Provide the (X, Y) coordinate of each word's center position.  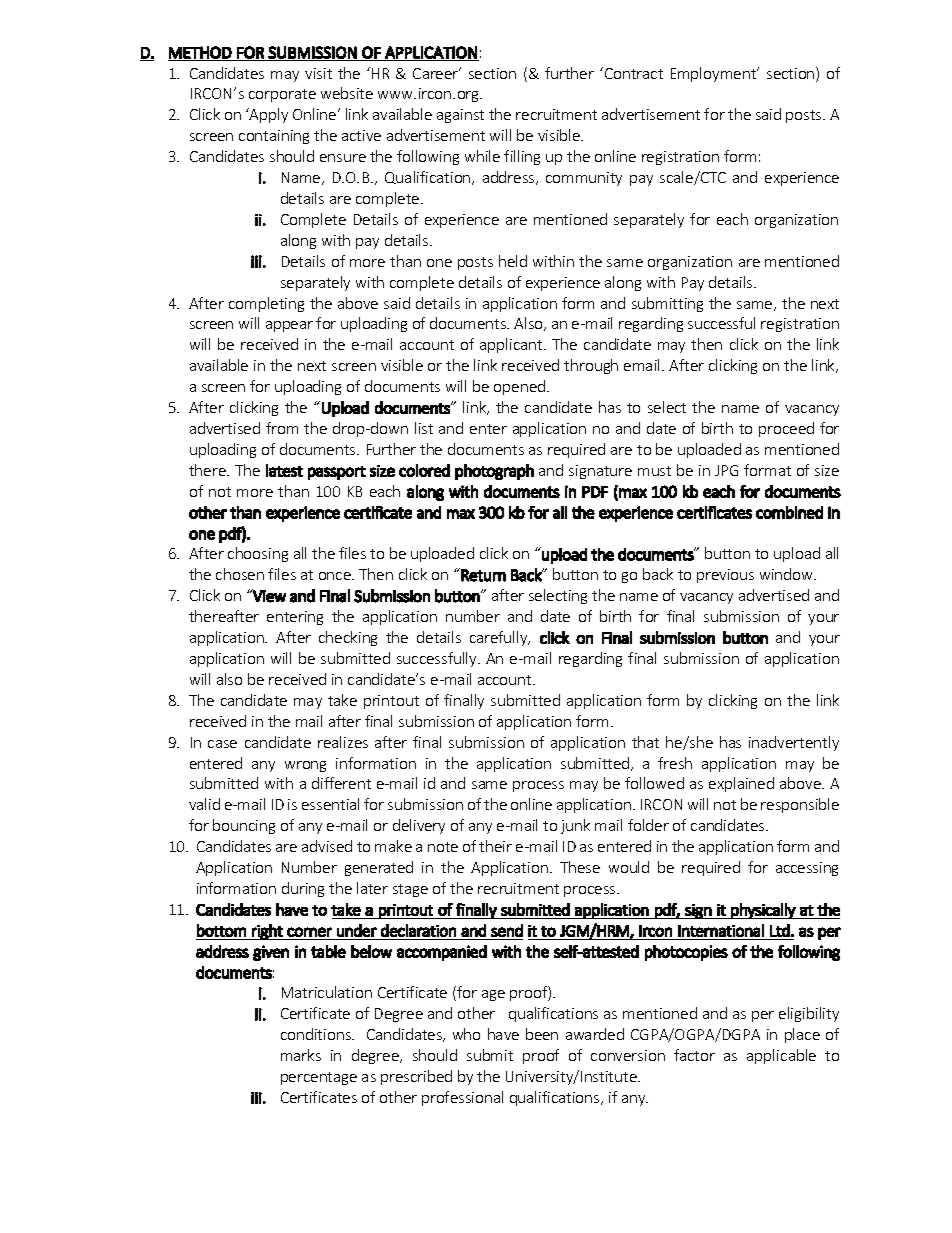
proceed (786, 429)
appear (289, 326)
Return (482, 575)
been (542, 1034)
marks (301, 1055)
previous (725, 576)
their (495, 846)
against (460, 116)
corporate (282, 95)
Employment (715, 74)
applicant (512, 345)
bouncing (244, 826)
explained (741, 784)
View (268, 596)
